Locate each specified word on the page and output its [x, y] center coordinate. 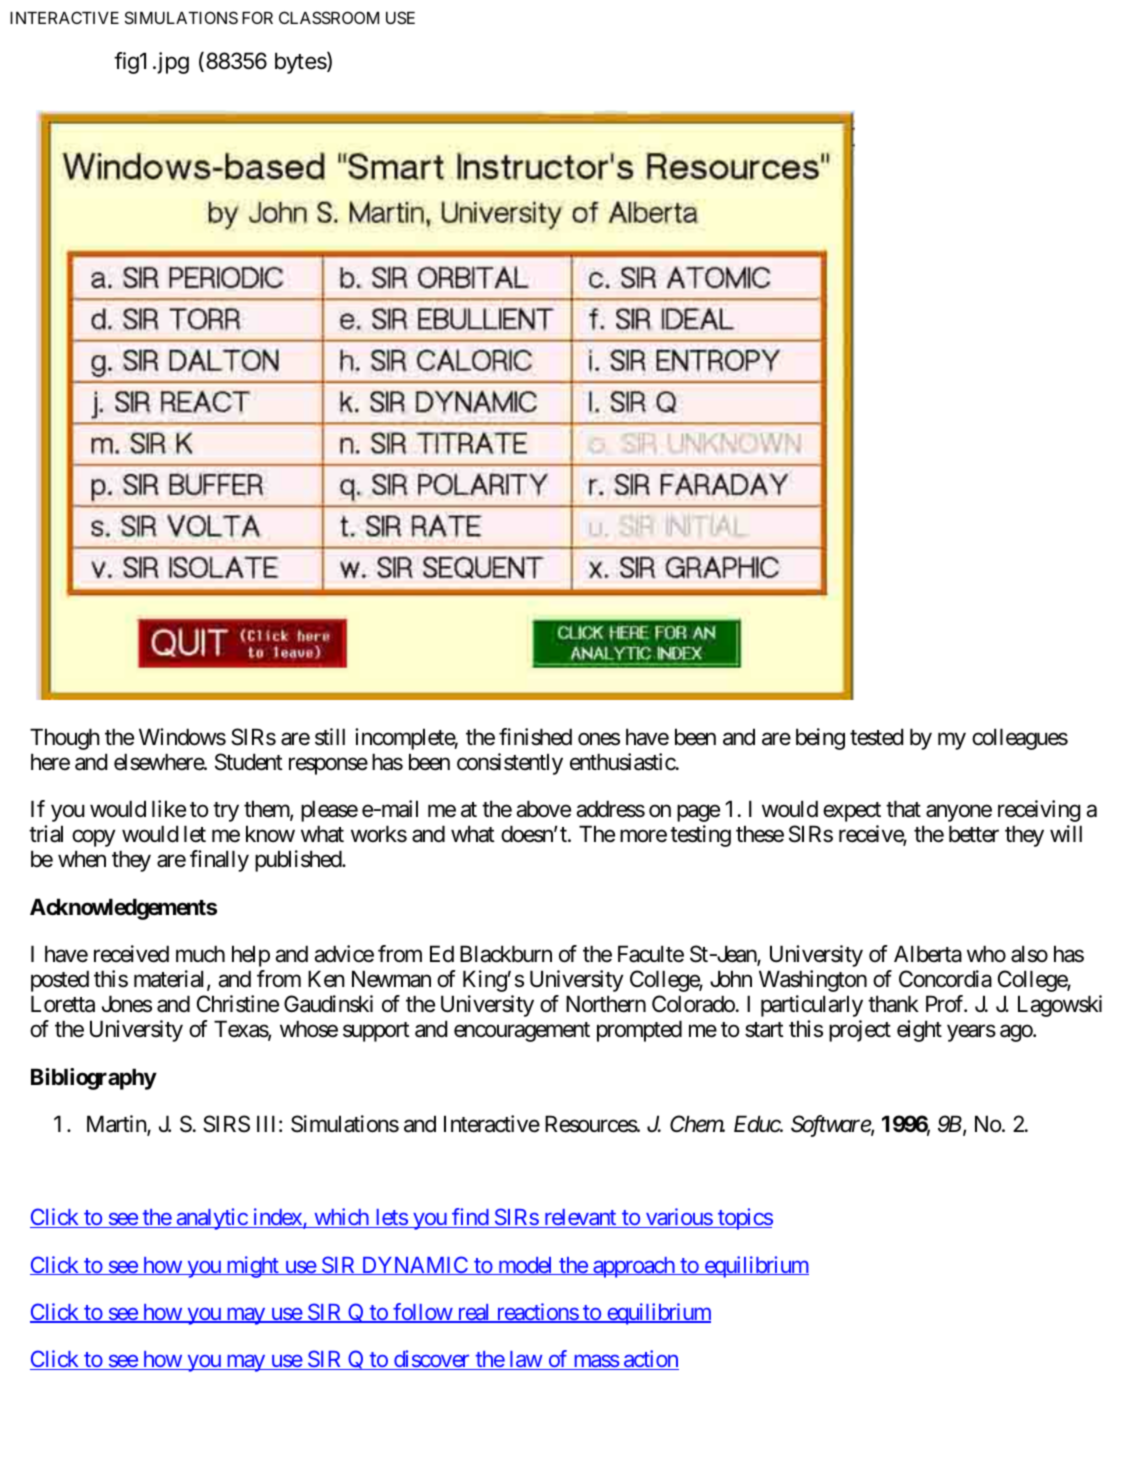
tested [876, 737]
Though [65, 739]
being [820, 739]
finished [535, 737]
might [252, 1267]
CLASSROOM [329, 17]
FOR [257, 17]
